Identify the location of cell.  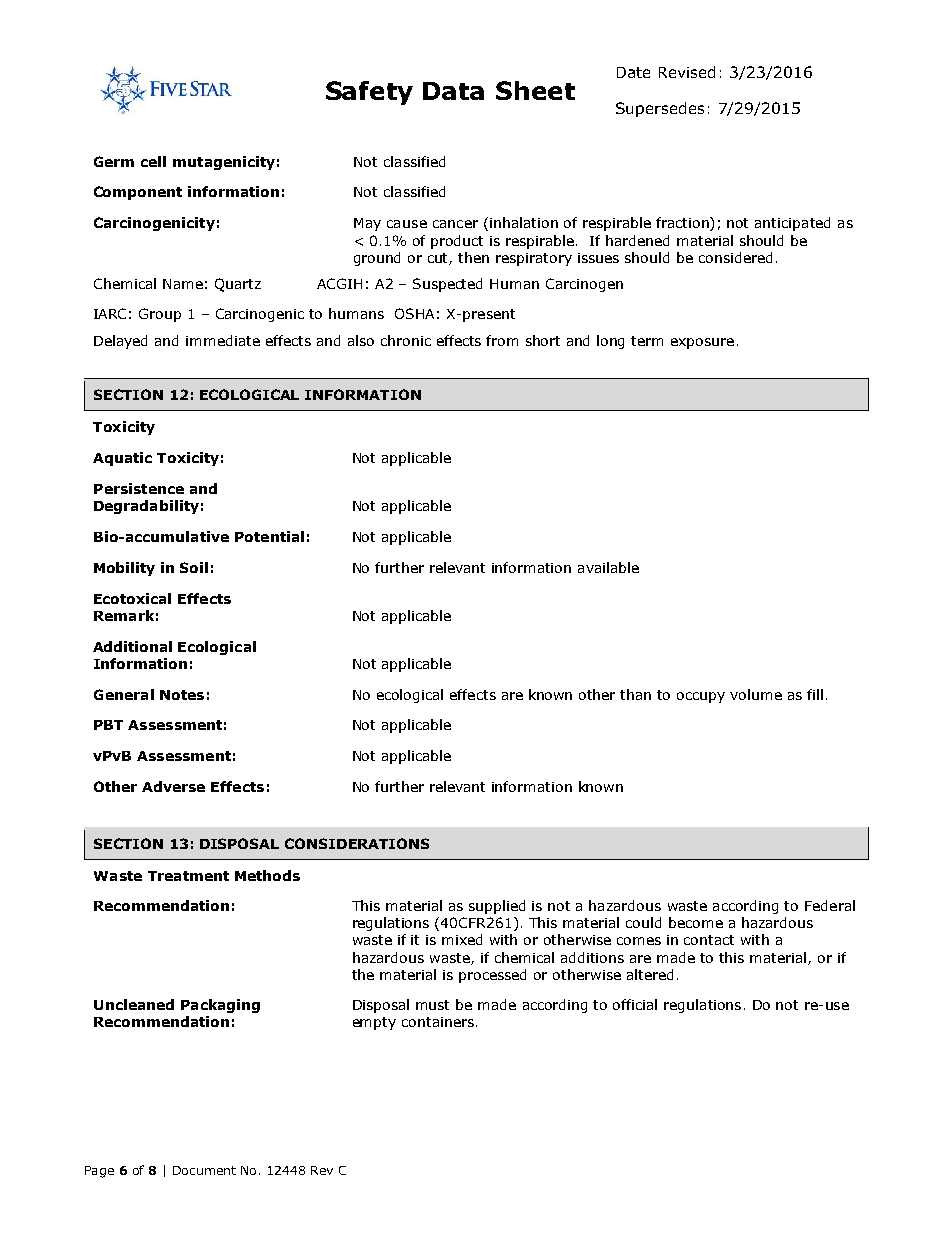
(153, 161).
